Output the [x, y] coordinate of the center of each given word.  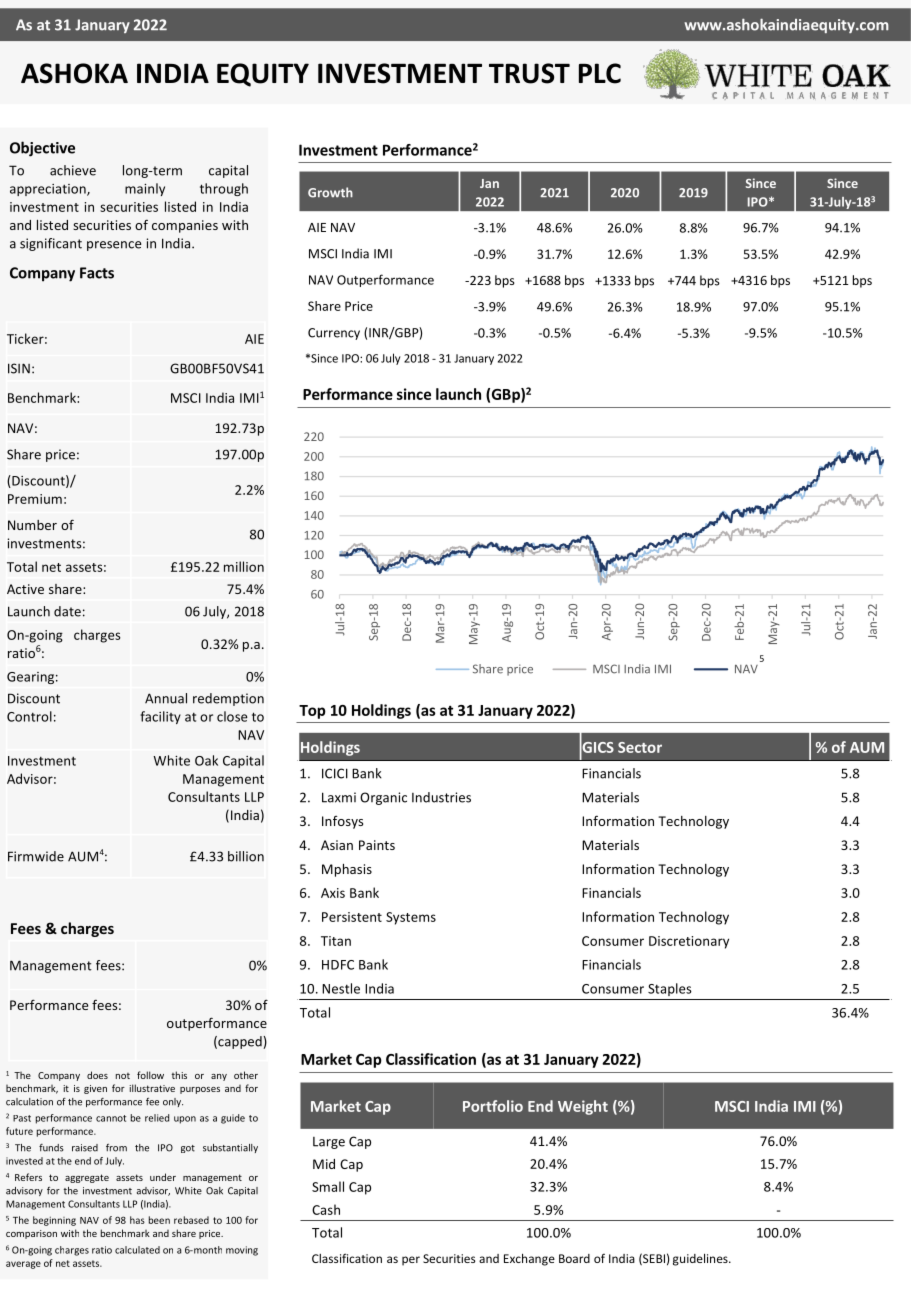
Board [574, 1258]
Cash [326, 1209]
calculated [137, 1250]
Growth [330, 192]
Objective [42, 149]
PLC [600, 73]
